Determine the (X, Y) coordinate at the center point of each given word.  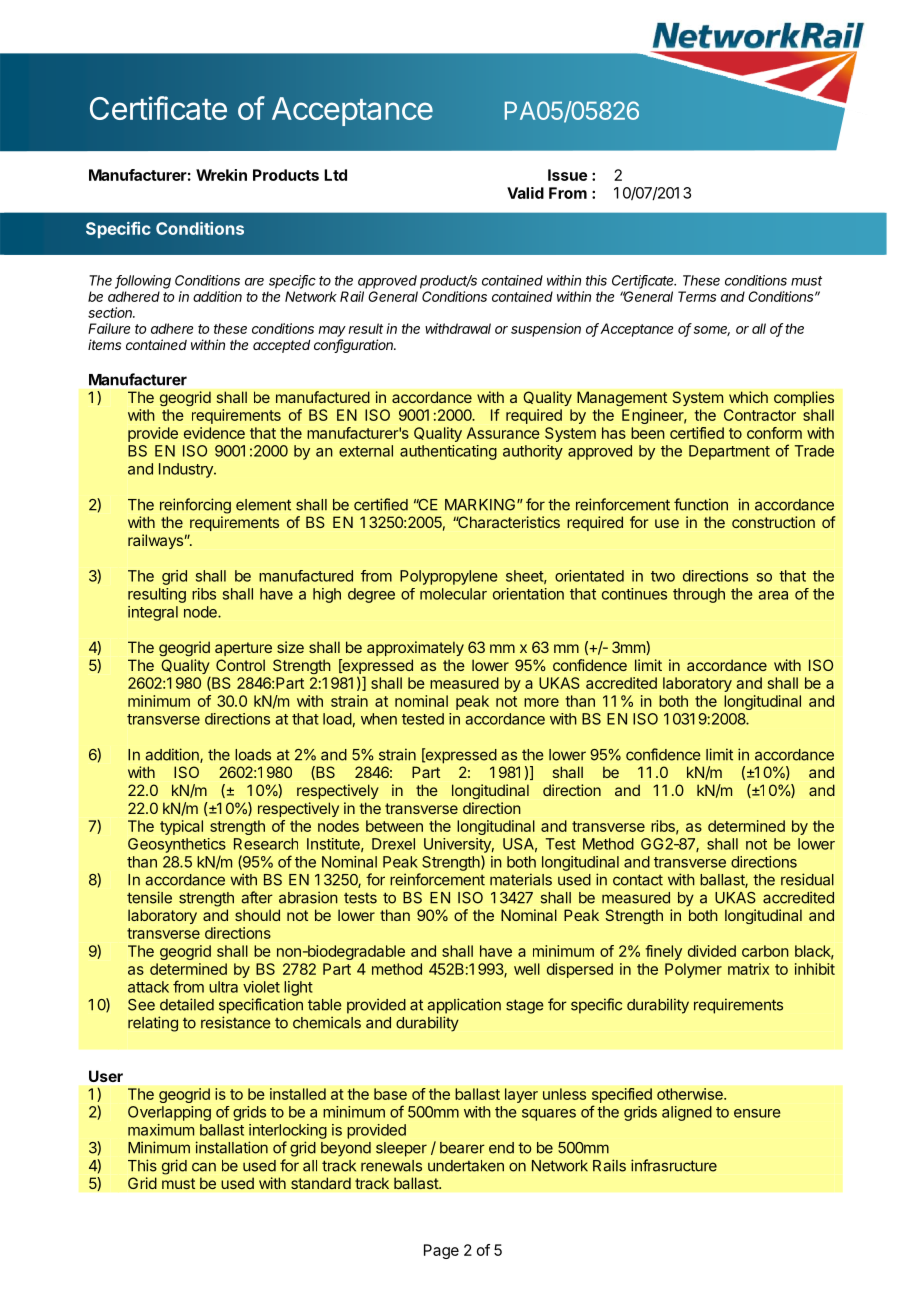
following (143, 282)
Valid (525, 193)
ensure (757, 1113)
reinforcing (195, 506)
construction (773, 522)
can (204, 1167)
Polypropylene (449, 577)
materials (521, 879)
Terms (697, 296)
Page (441, 1251)
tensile (149, 897)
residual (807, 879)
